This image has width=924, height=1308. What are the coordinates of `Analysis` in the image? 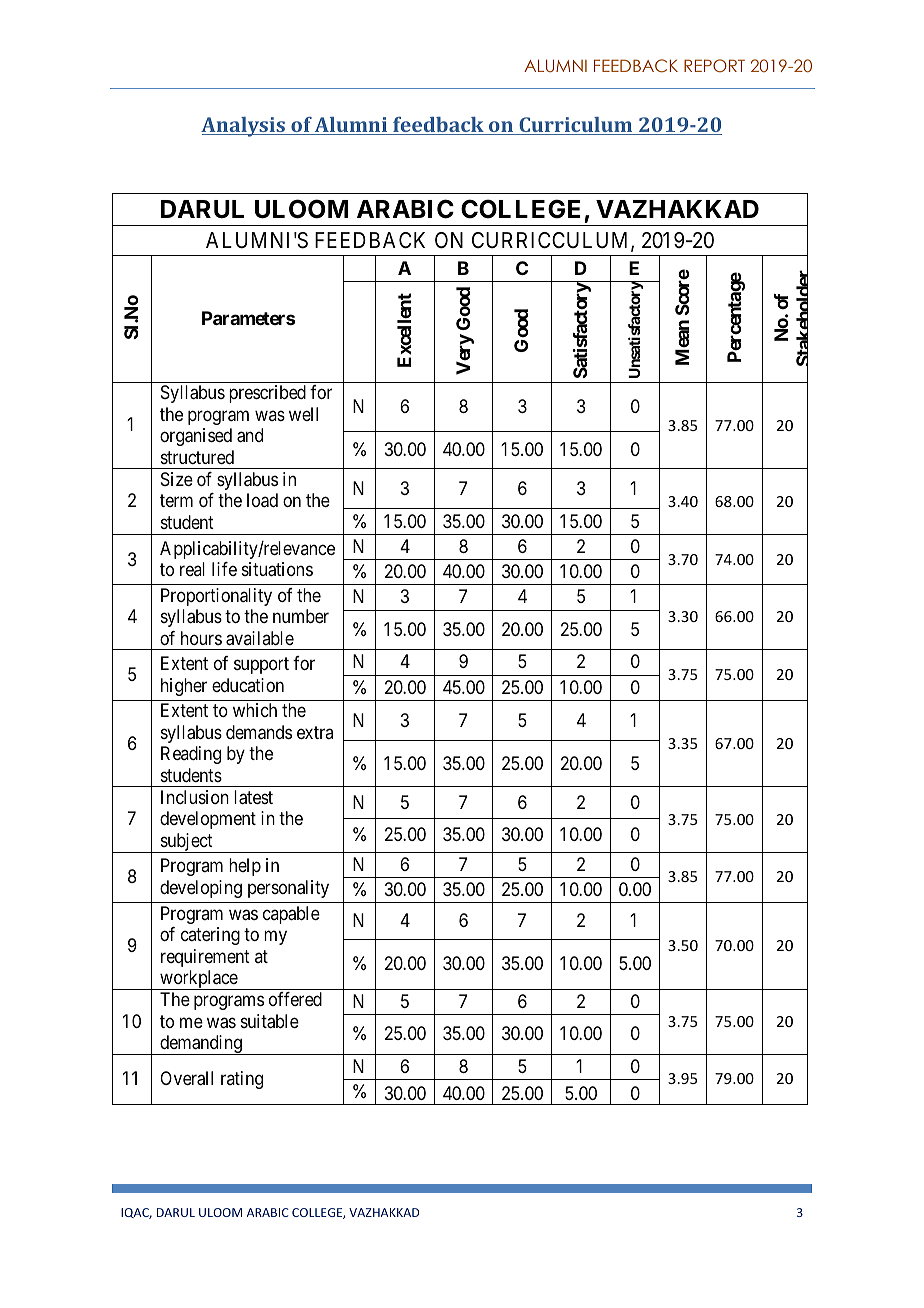 It's located at (244, 127).
